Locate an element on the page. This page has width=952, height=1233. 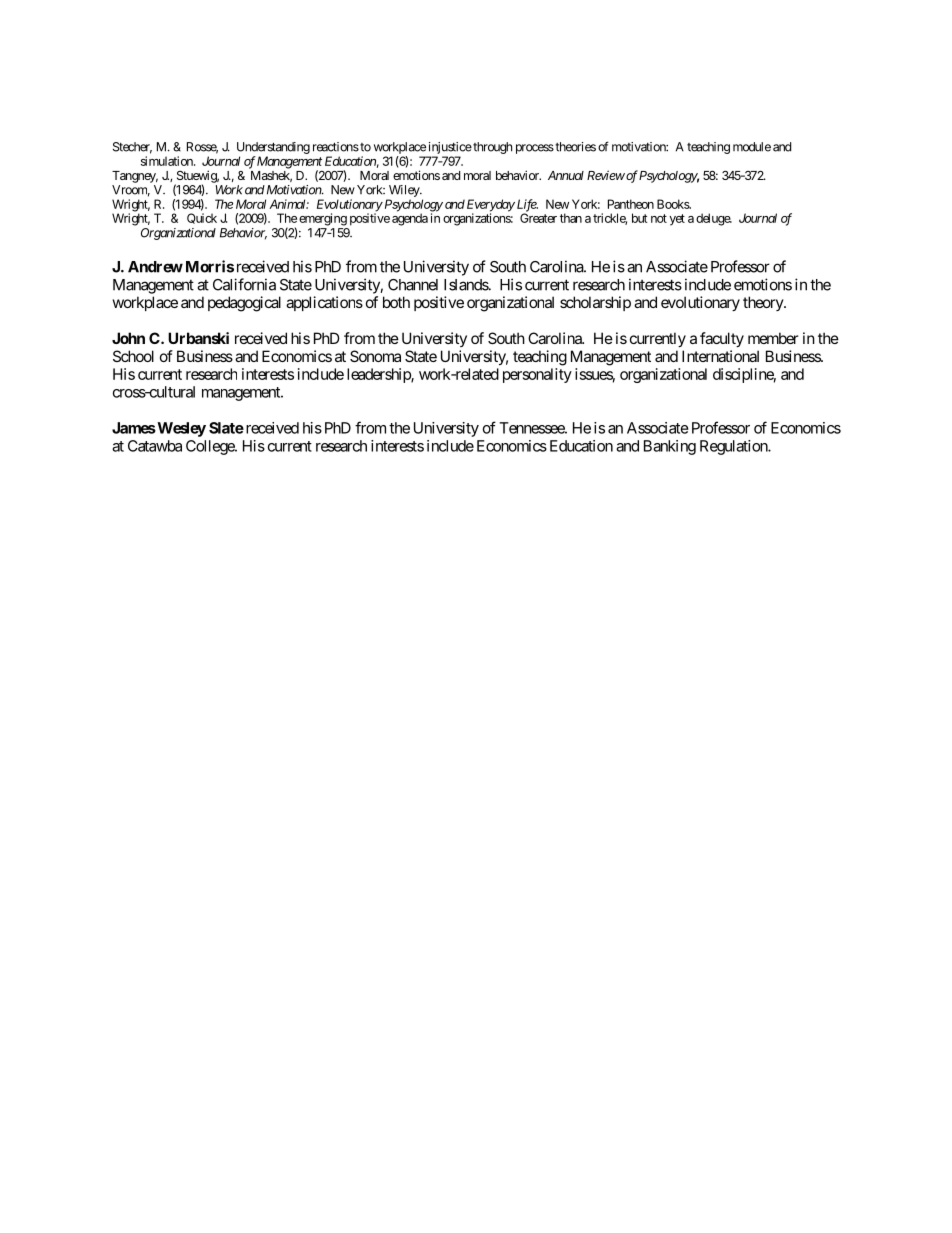
injustice is located at coordinates (449, 149).
